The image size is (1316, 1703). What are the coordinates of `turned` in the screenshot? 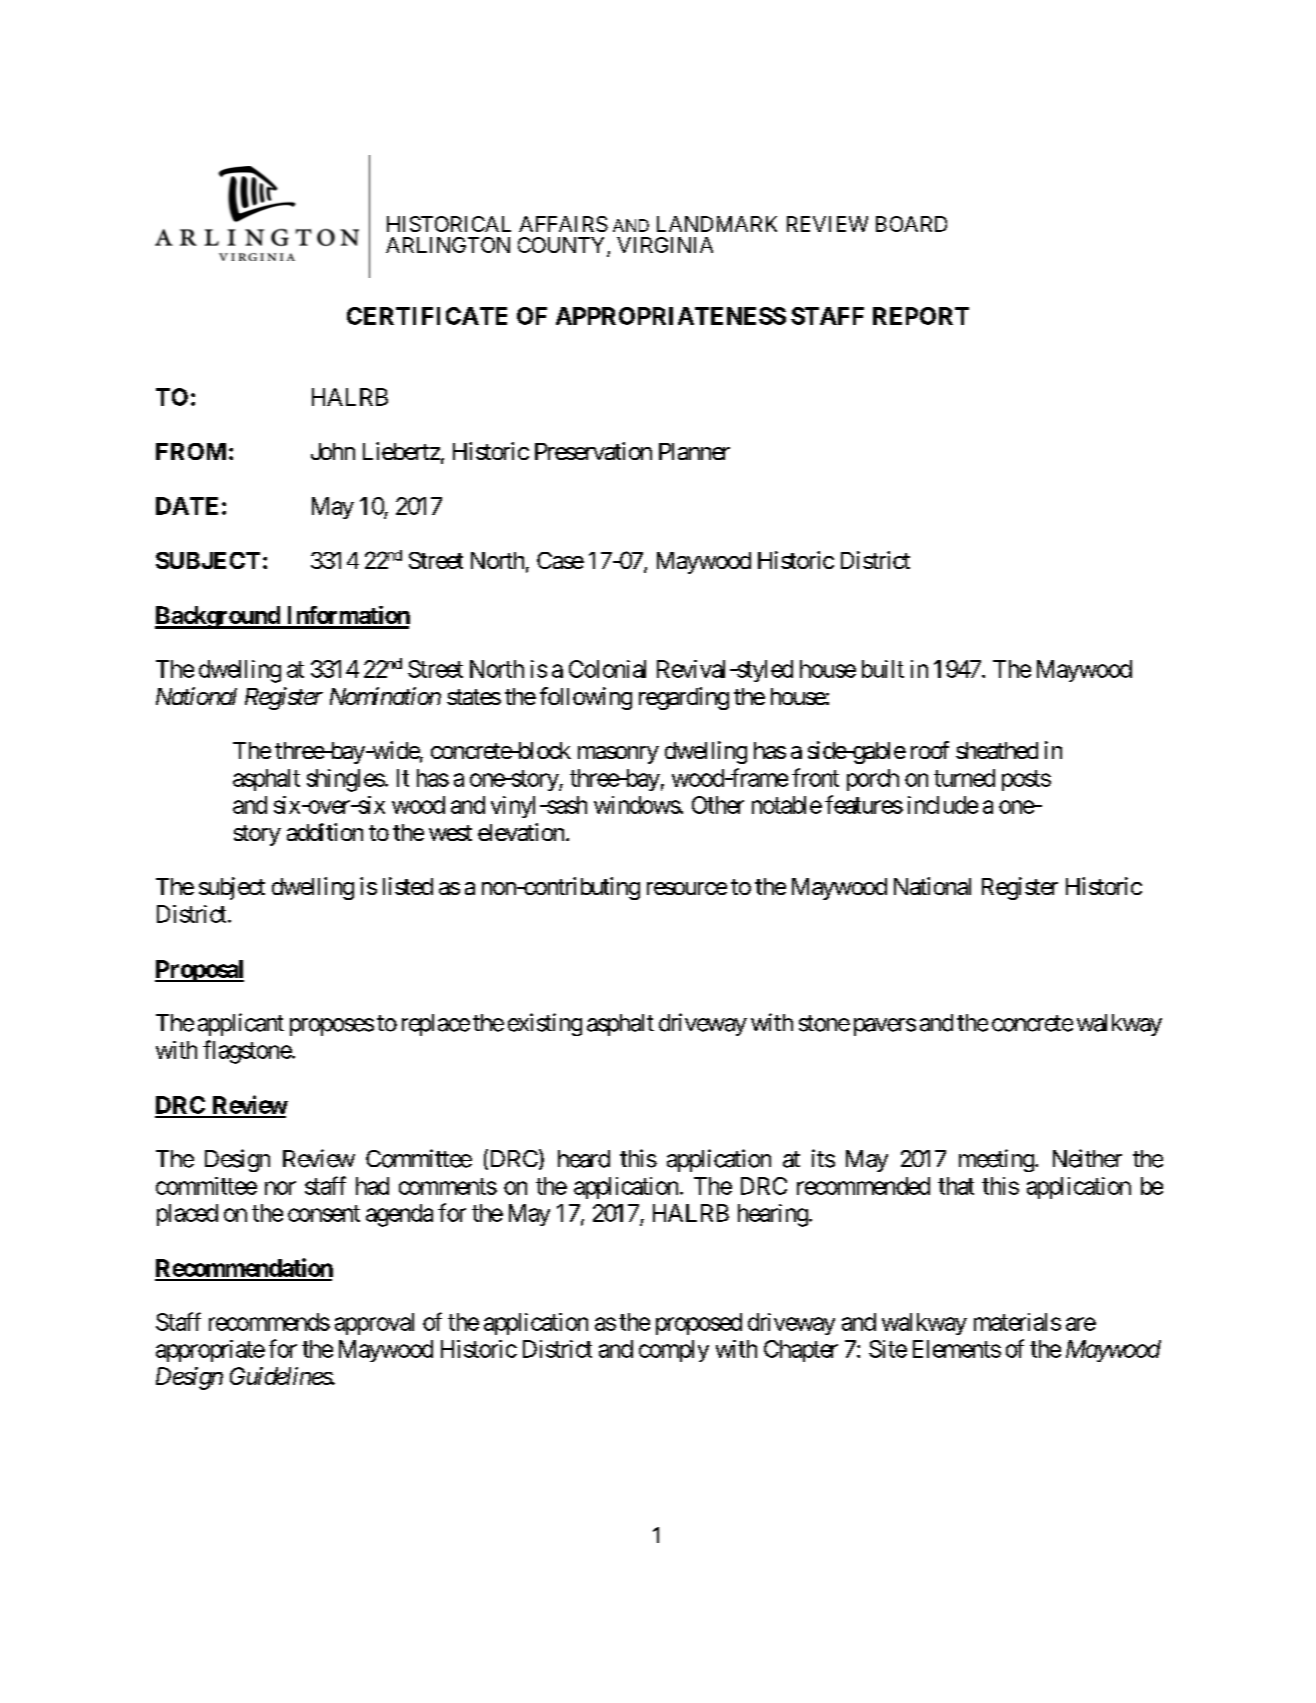 It's located at (964, 778).
